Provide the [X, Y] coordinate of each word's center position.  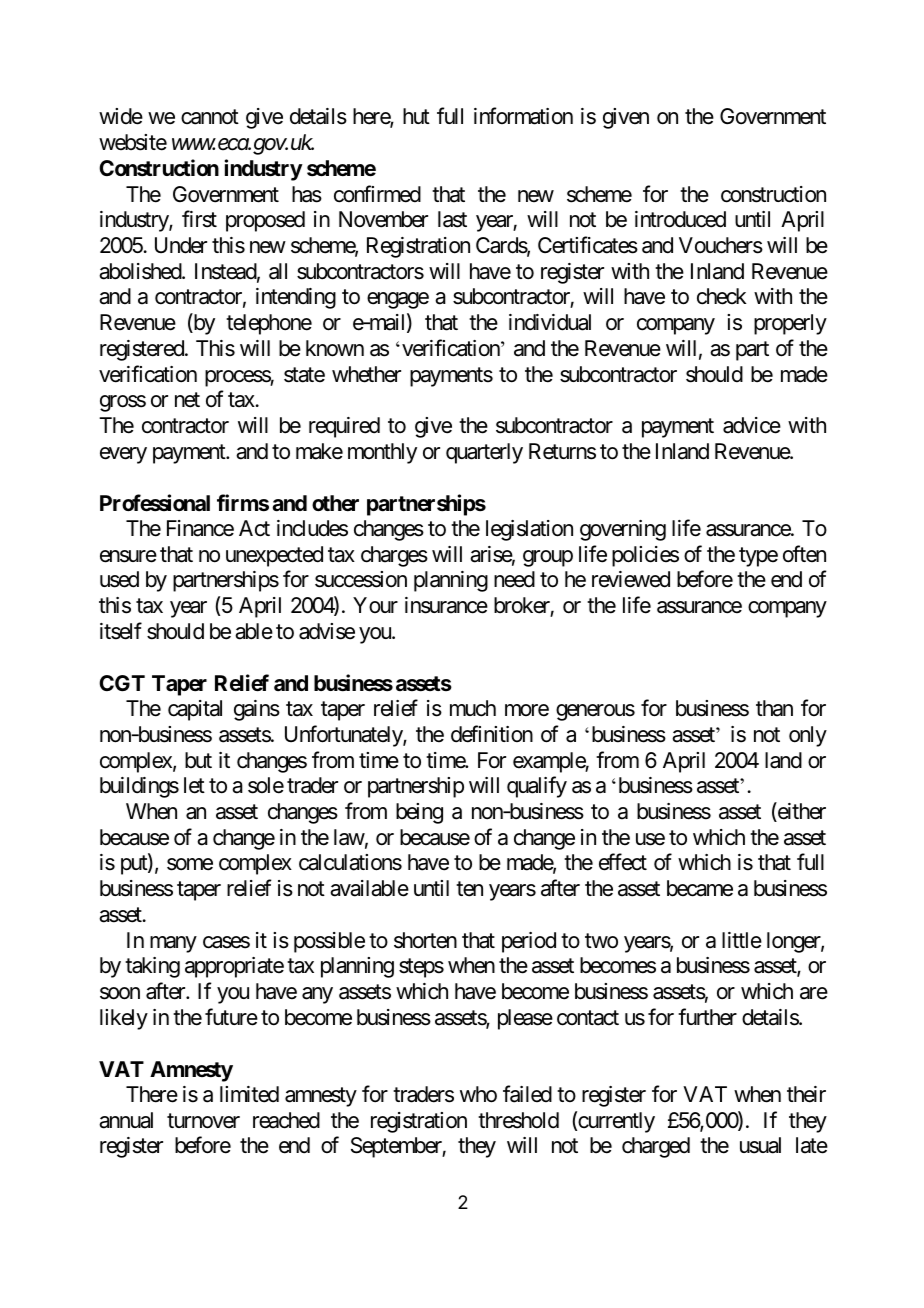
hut [416, 116]
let [194, 785]
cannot [210, 117]
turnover [203, 1121]
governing [623, 530]
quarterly [484, 453]
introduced [680, 219]
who [478, 1094]
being [419, 813]
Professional [155, 503]
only [808, 736]
